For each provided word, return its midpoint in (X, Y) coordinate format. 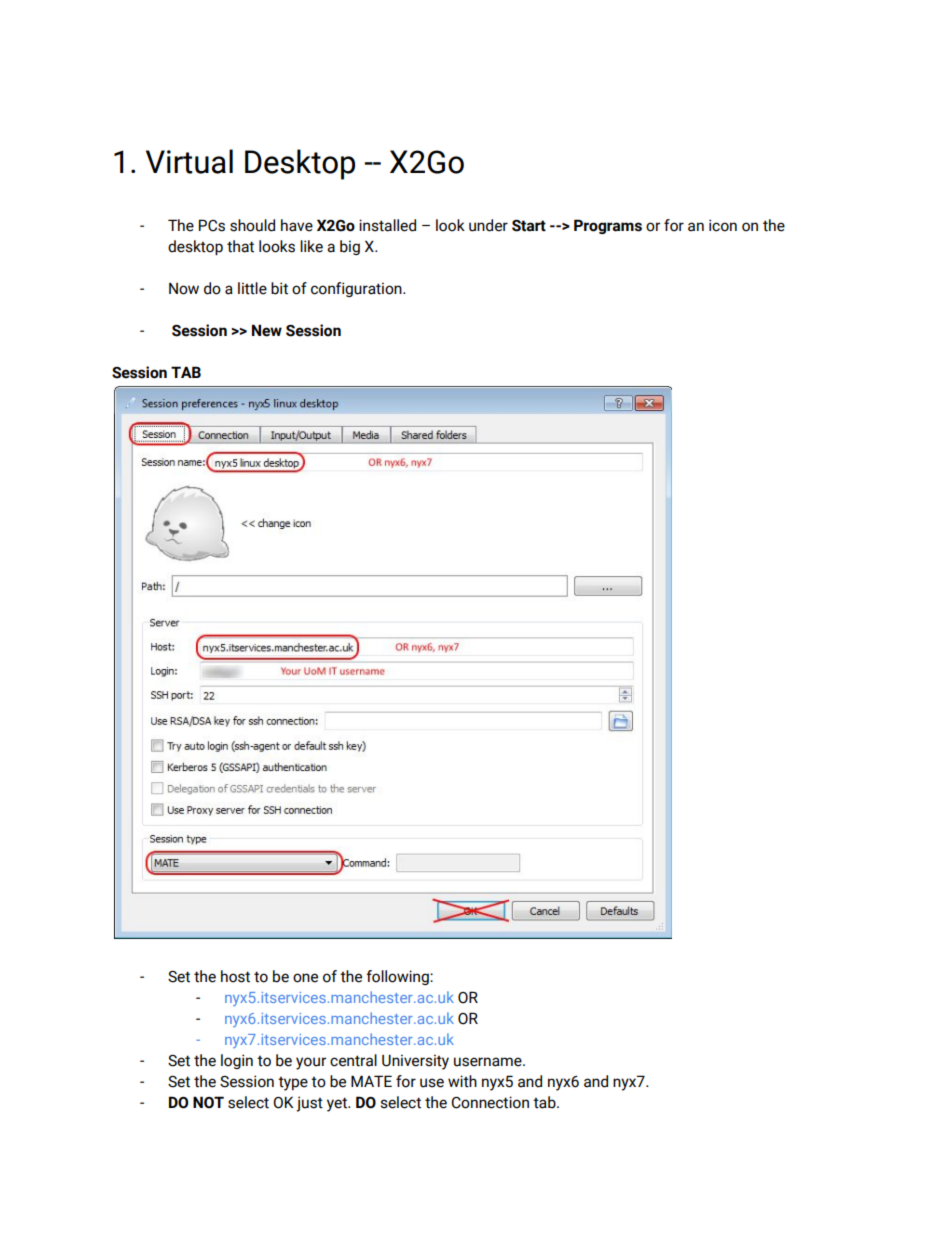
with (462, 1081)
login (237, 1061)
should (252, 225)
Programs (608, 226)
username (489, 1062)
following (398, 977)
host (235, 976)
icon (723, 225)
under (488, 225)
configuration (357, 289)
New (267, 330)
